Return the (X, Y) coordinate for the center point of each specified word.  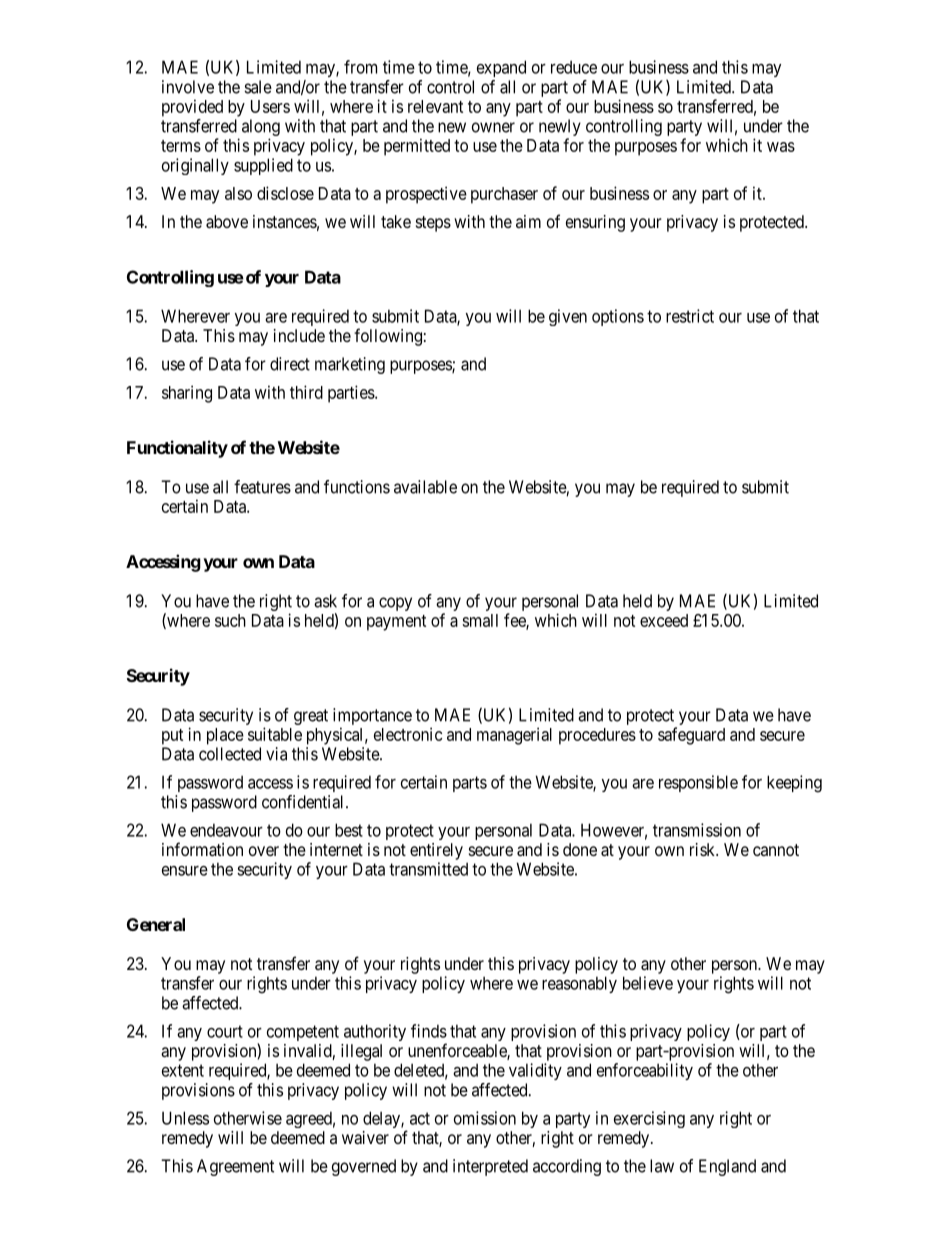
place (225, 736)
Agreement (235, 1167)
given (568, 317)
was (781, 147)
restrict (690, 316)
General (156, 924)
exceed (664, 620)
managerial (514, 736)
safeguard (691, 736)
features (262, 487)
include (299, 335)
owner (493, 127)
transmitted (428, 869)
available (425, 487)
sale (258, 87)
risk (704, 849)
